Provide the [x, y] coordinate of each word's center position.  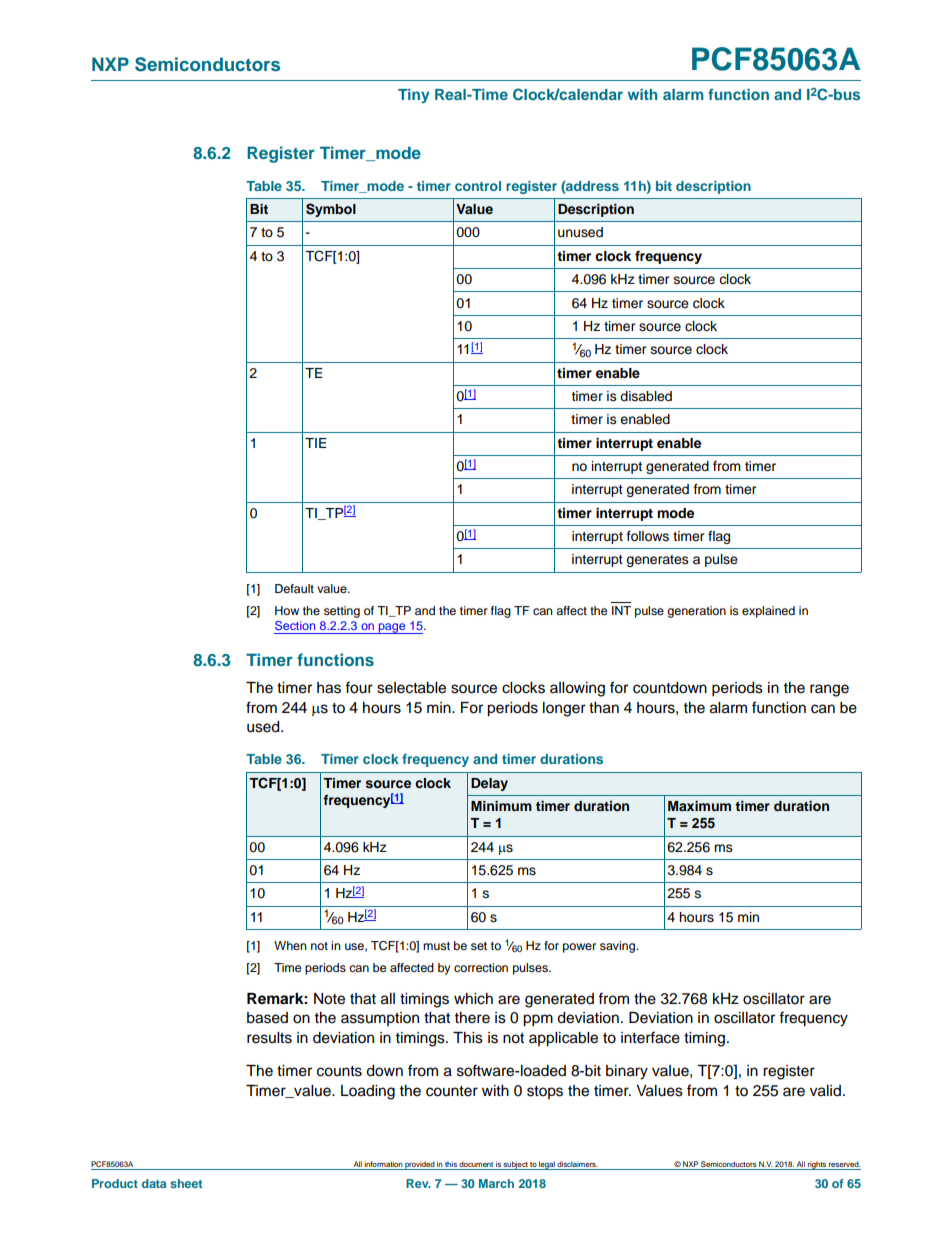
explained [768, 612]
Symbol [331, 210]
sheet [186, 1183]
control [478, 186]
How [287, 610]
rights [817, 1165]
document [476, 1165]
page [392, 628]
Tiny [413, 96]
